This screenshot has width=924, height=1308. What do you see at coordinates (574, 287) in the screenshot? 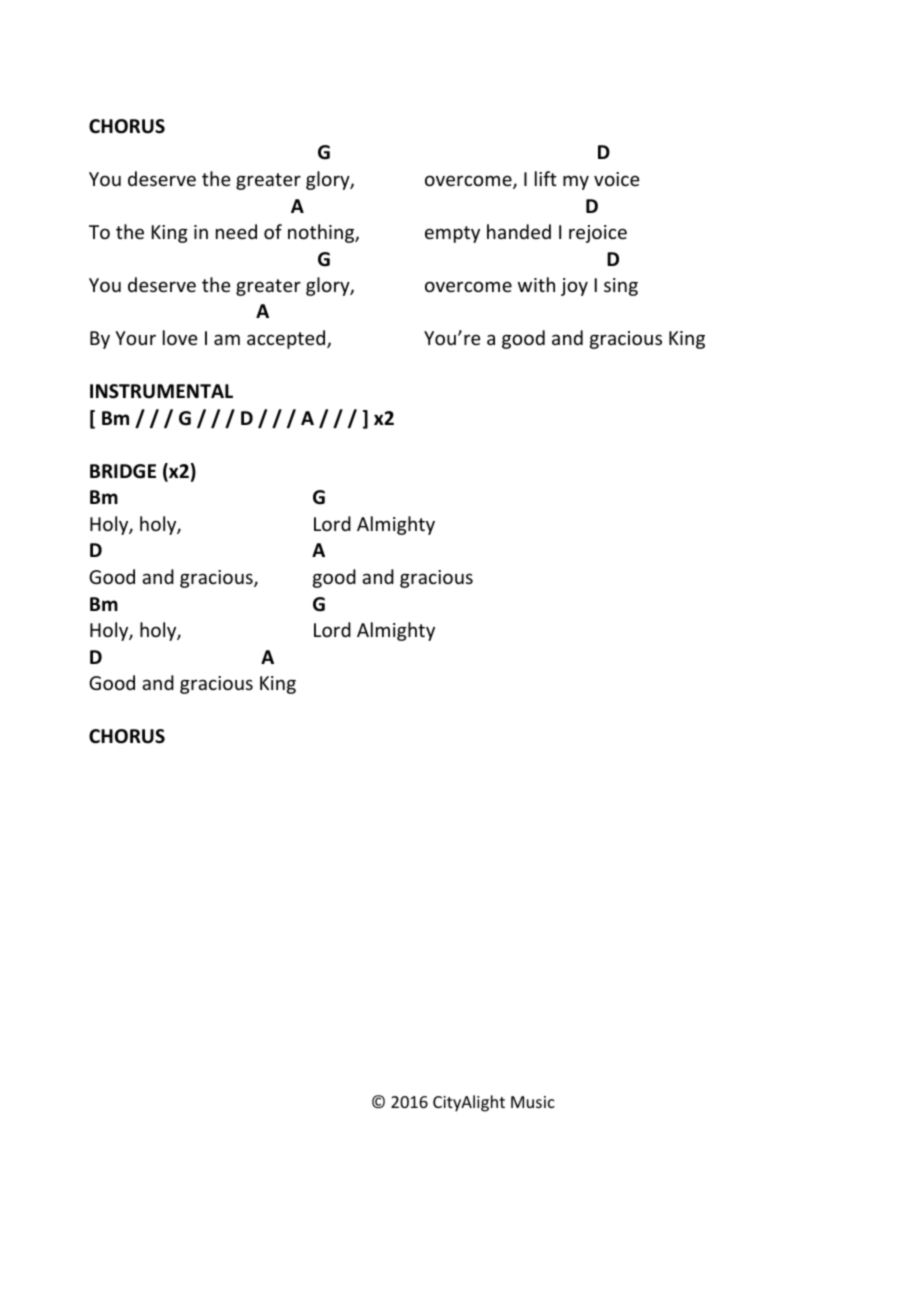
I see `joy` at bounding box center [574, 287].
